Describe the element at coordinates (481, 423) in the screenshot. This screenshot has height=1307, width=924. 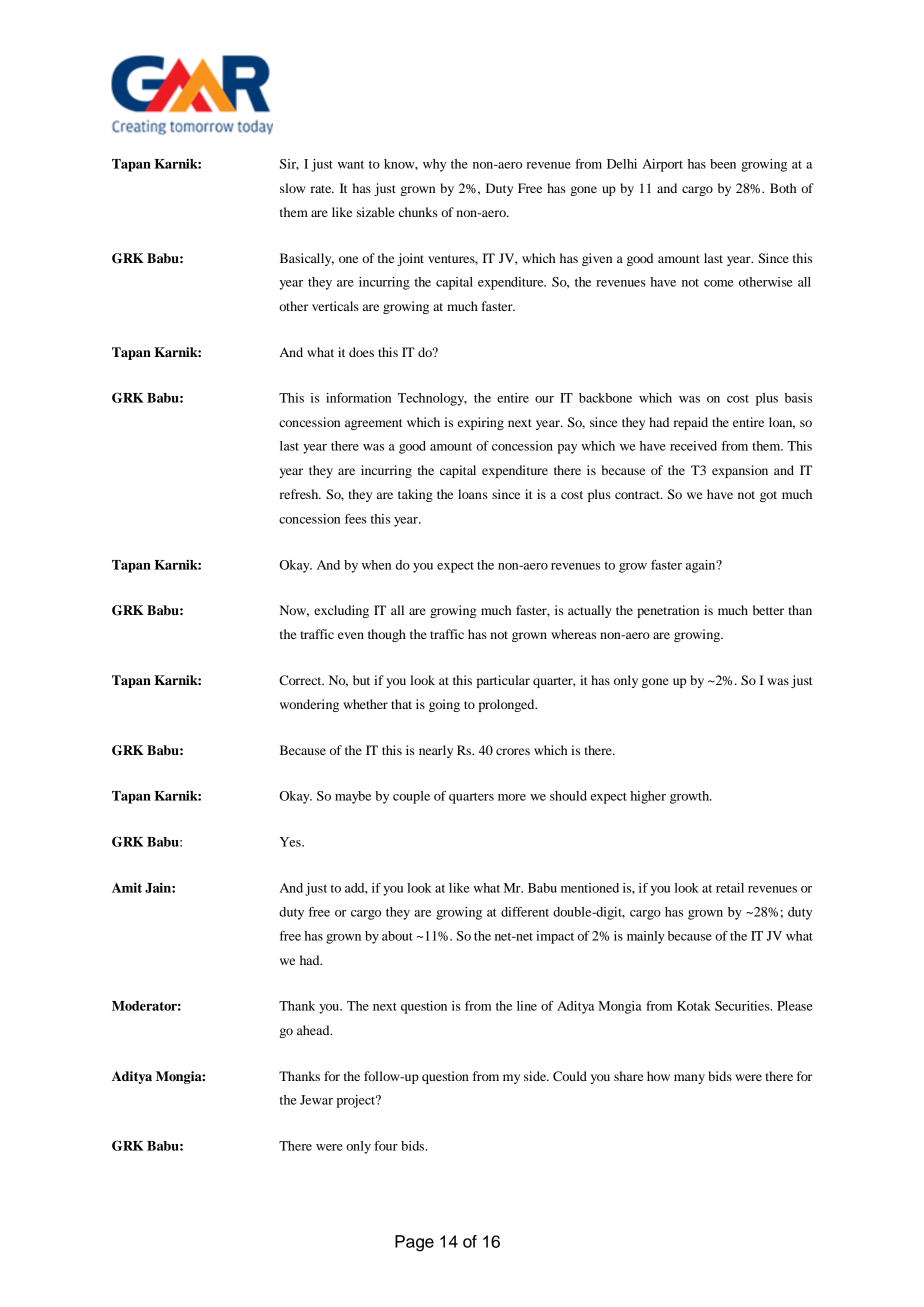
I see `expiring` at that location.
